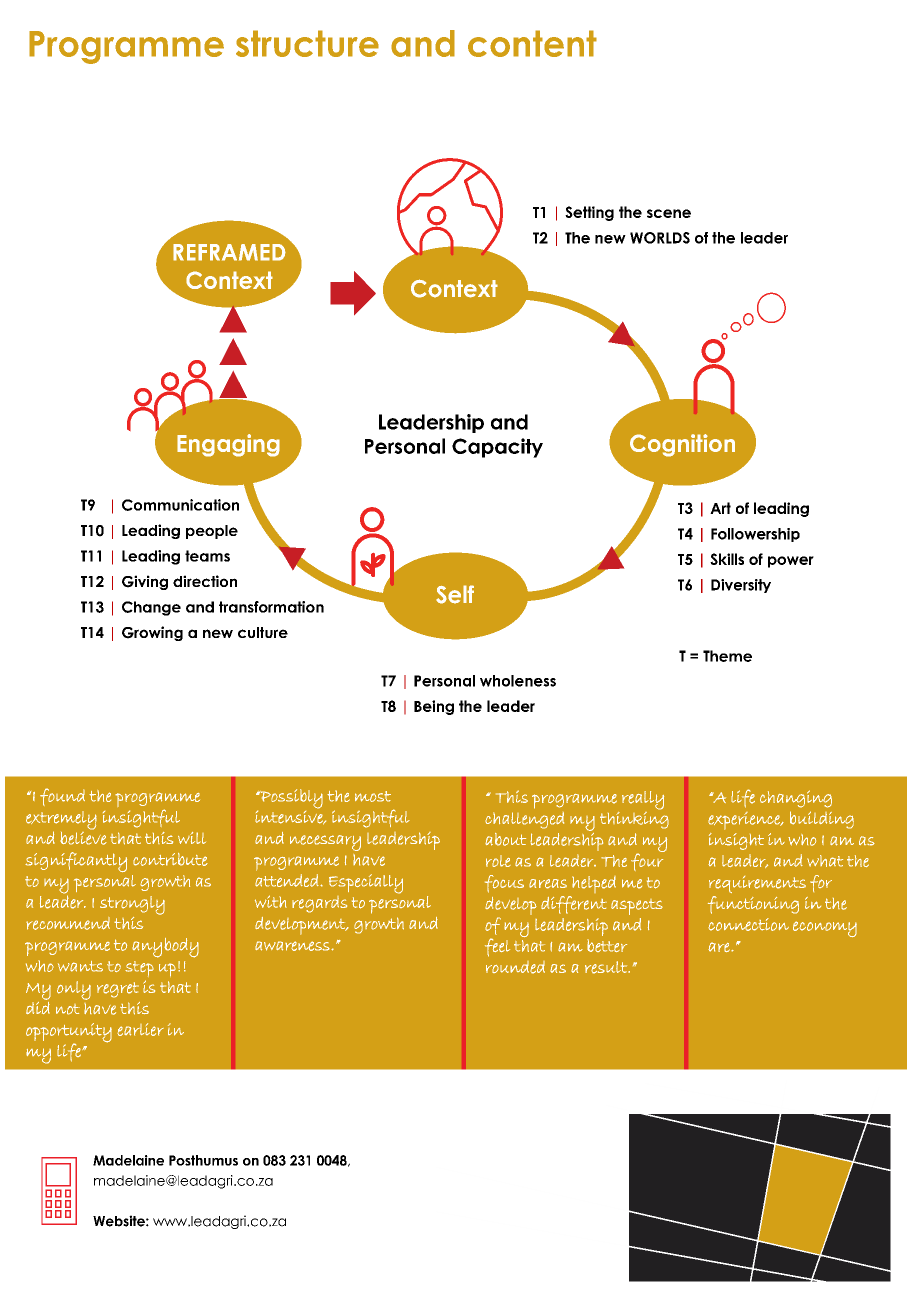 The image size is (911, 1316). I want to click on Theme, so click(727, 656).
